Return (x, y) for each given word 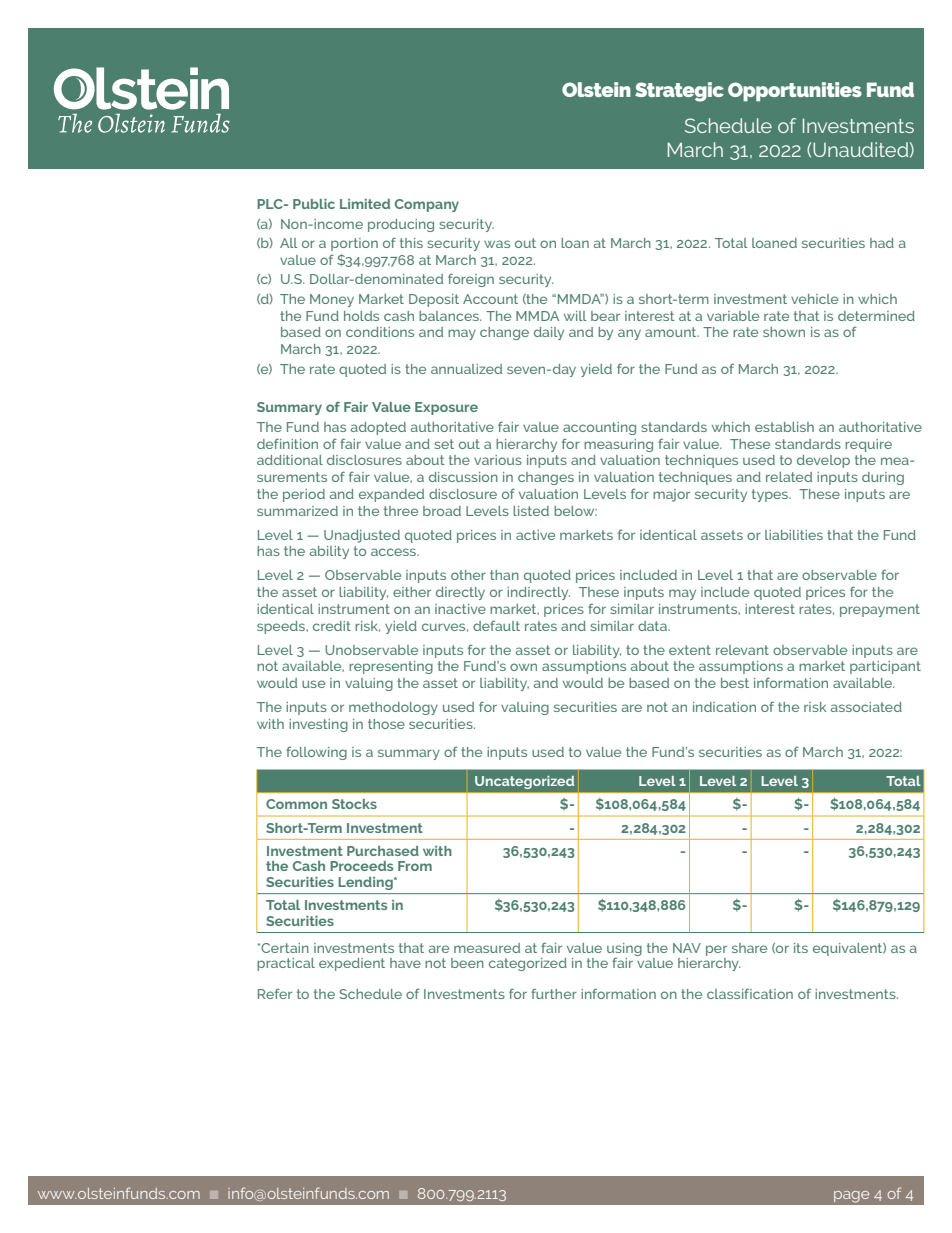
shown (784, 332)
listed (531, 511)
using (624, 950)
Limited (365, 204)
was (497, 244)
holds (361, 316)
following (316, 753)
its (801, 948)
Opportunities (795, 92)
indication (724, 707)
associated (866, 707)
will (575, 316)
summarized (297, 511)
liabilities (794, 535)
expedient (352, 964)
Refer (275, 994)
